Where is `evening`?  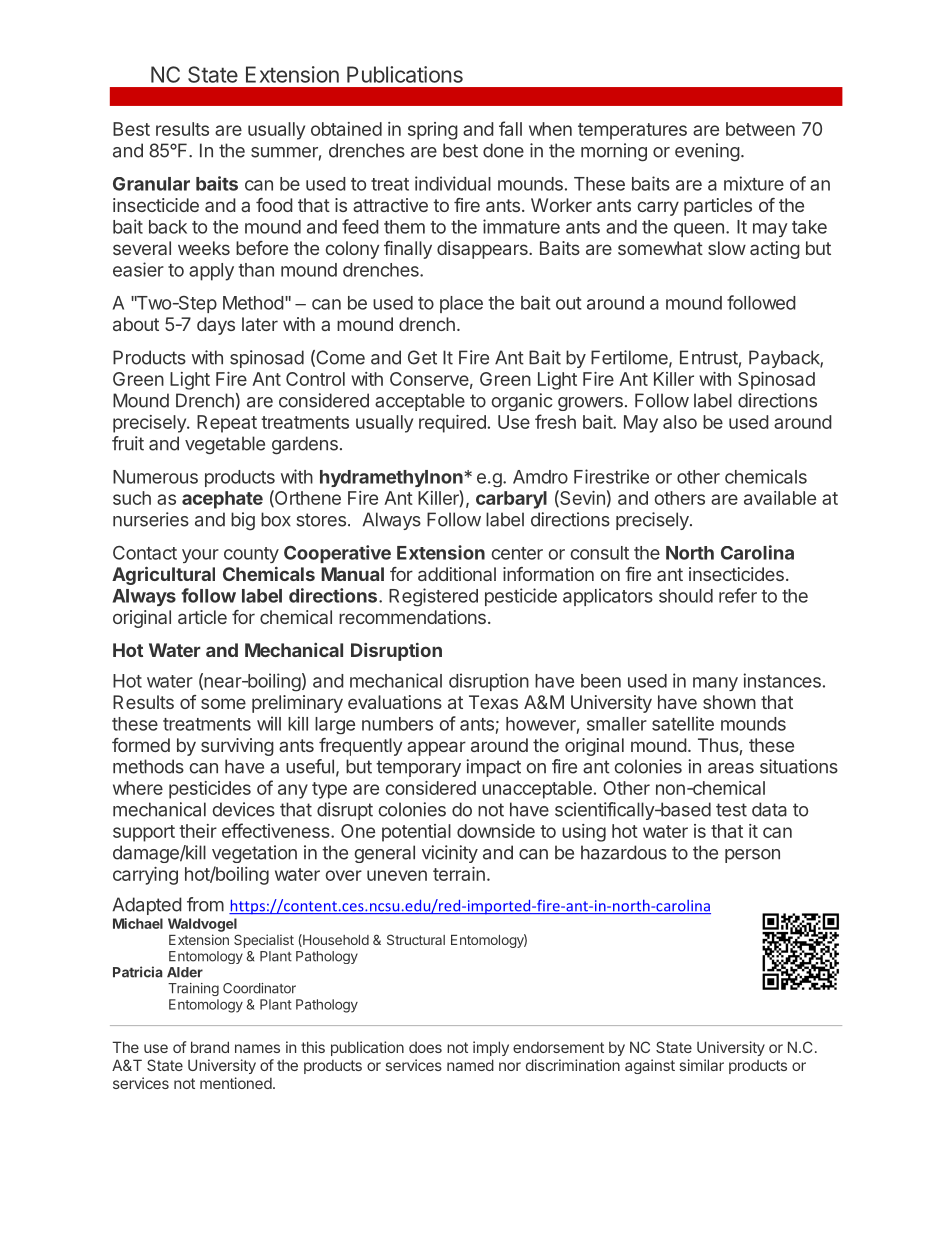
evening is located at coordinates (707, 152).
